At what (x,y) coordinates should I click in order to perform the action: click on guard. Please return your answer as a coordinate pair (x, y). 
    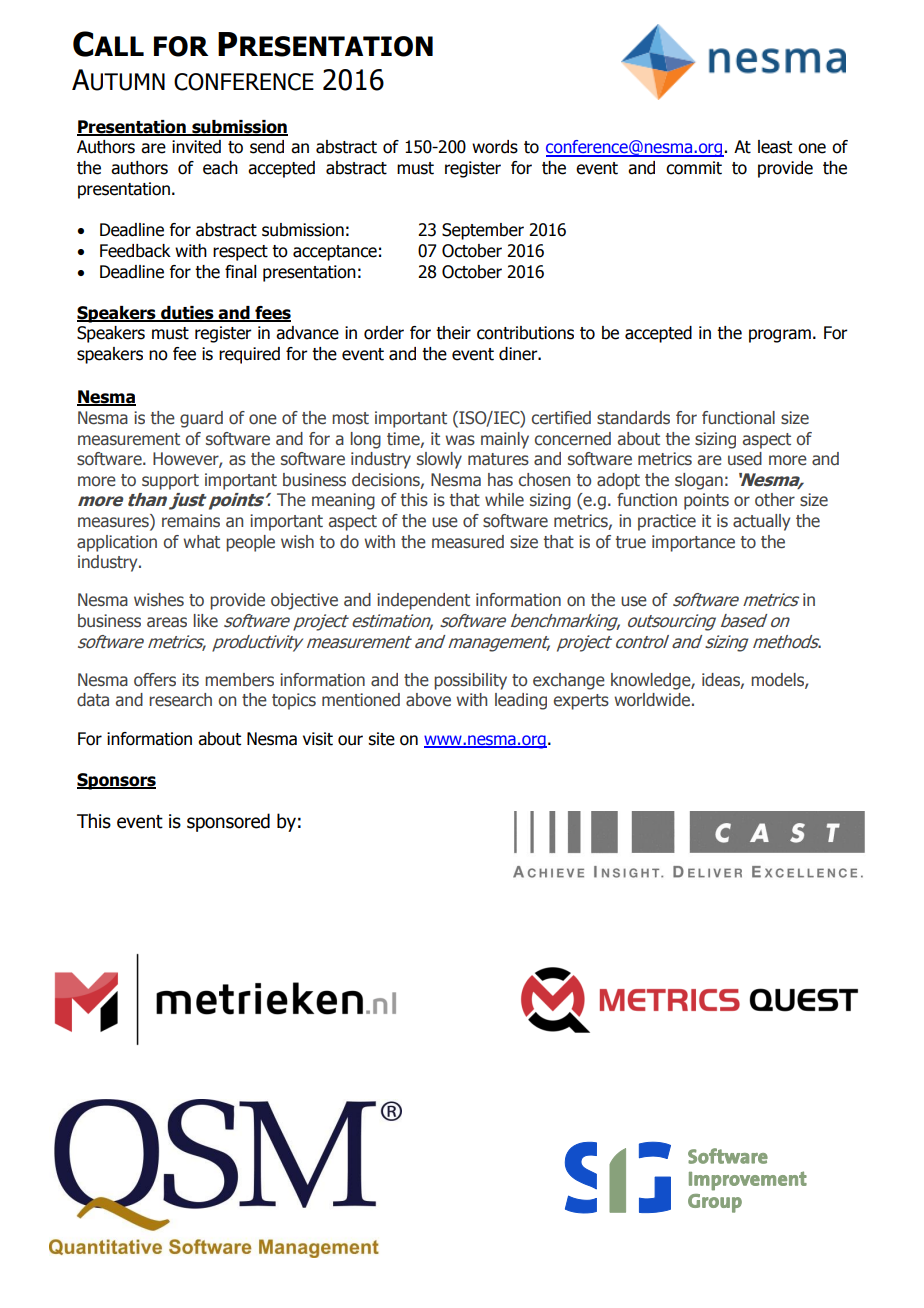
    Looking at the image, I should click on (201, 419).
